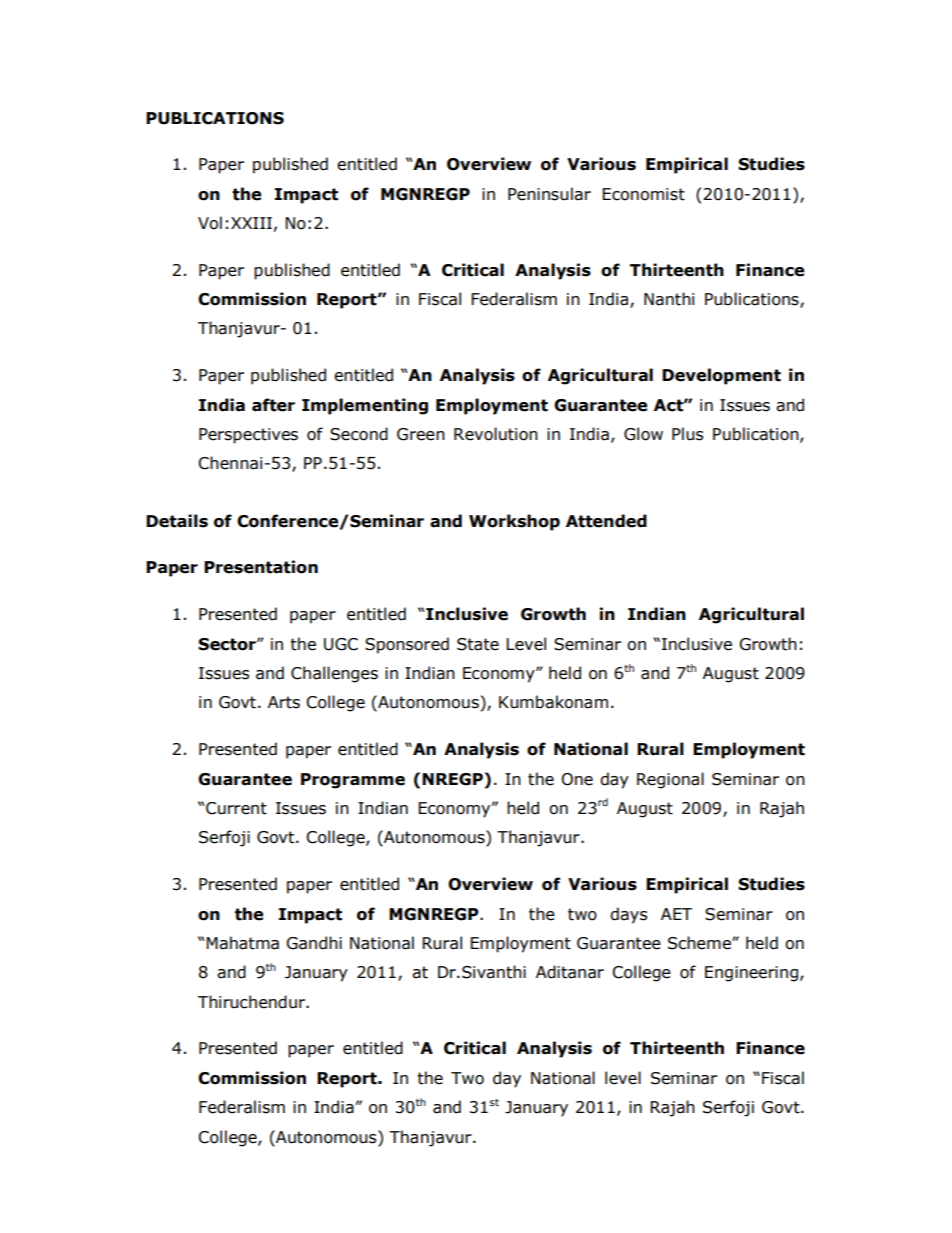 This screenshot has width=952, height=1233. Describe the element at coordinates (643, 194) in the screenshot. I see `Economist` at that location.
